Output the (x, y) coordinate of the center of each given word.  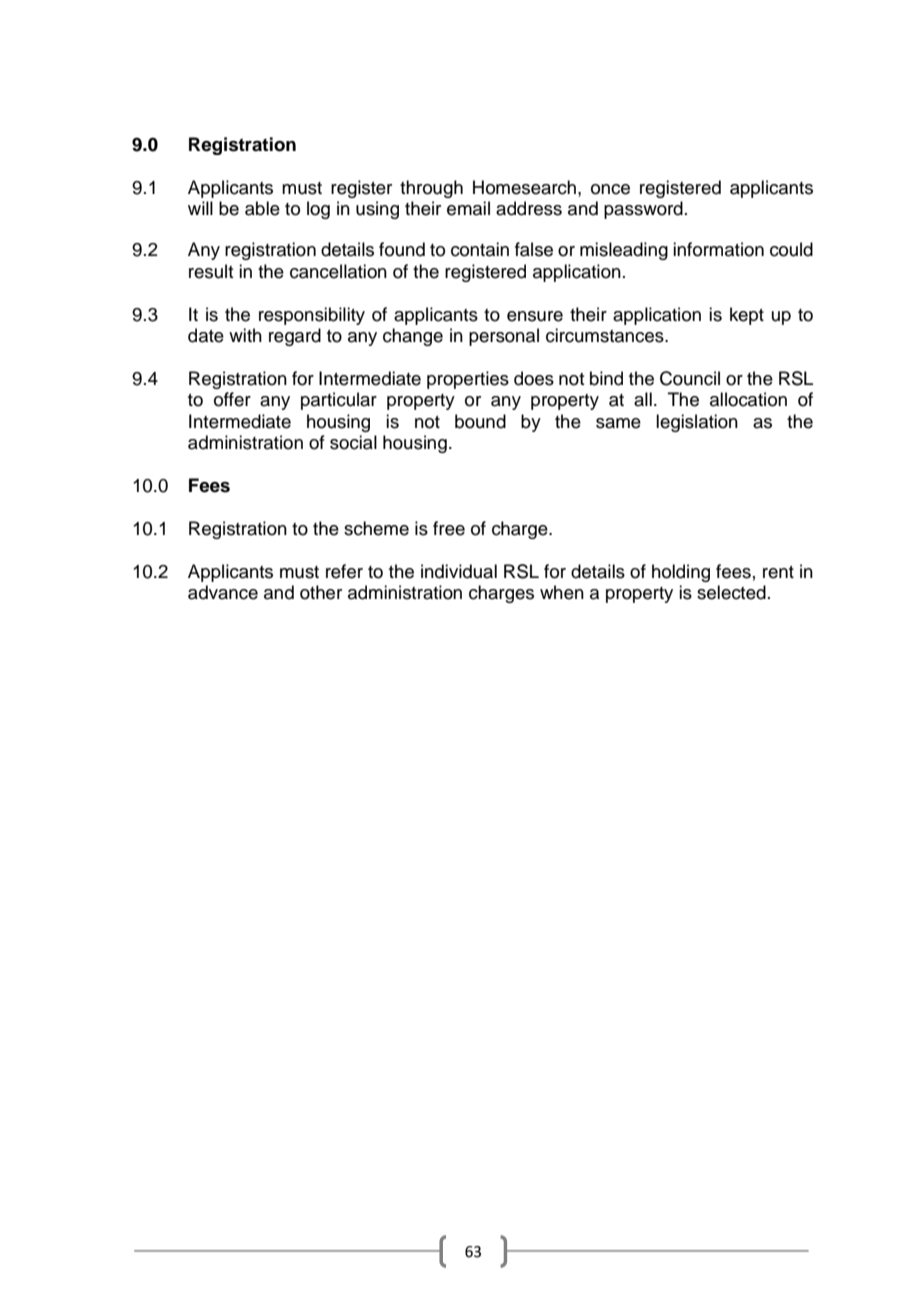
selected (731, 592)
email (468, 208)
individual (459, 571)
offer (232, 399)
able (262, 208)
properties (468, 380)
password (643, 210)
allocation (748, 399)
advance (223, 592)
